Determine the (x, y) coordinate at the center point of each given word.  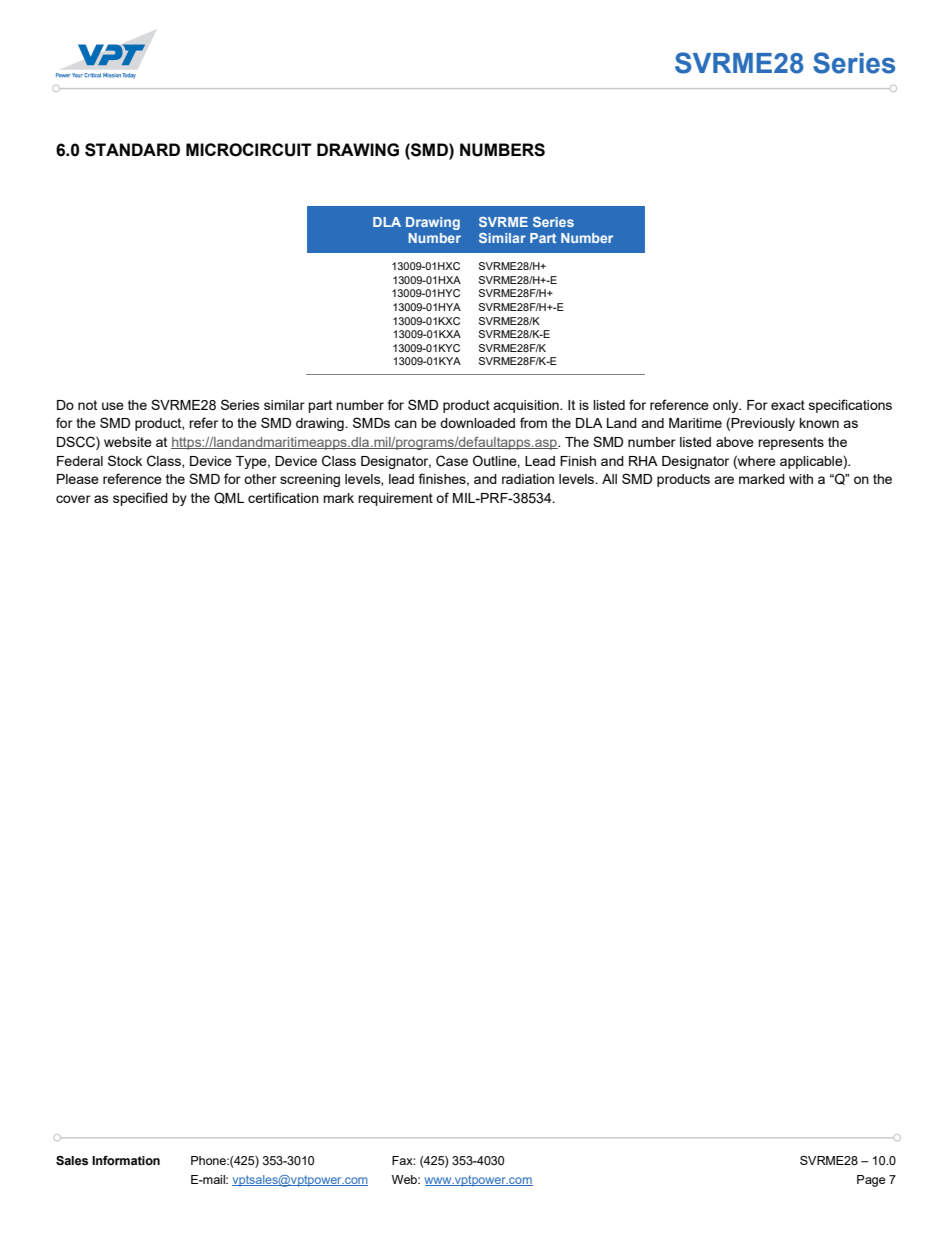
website (128, 442)
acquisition (527, 406)
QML (229, 498)
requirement (395, 499)
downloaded (477, 423)
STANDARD (132, 150)
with (801, 479)
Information (126, 1160)
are (724, 480)
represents (791, 443)
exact (788, 405)
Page (871, 1181)
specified (140, 499)
